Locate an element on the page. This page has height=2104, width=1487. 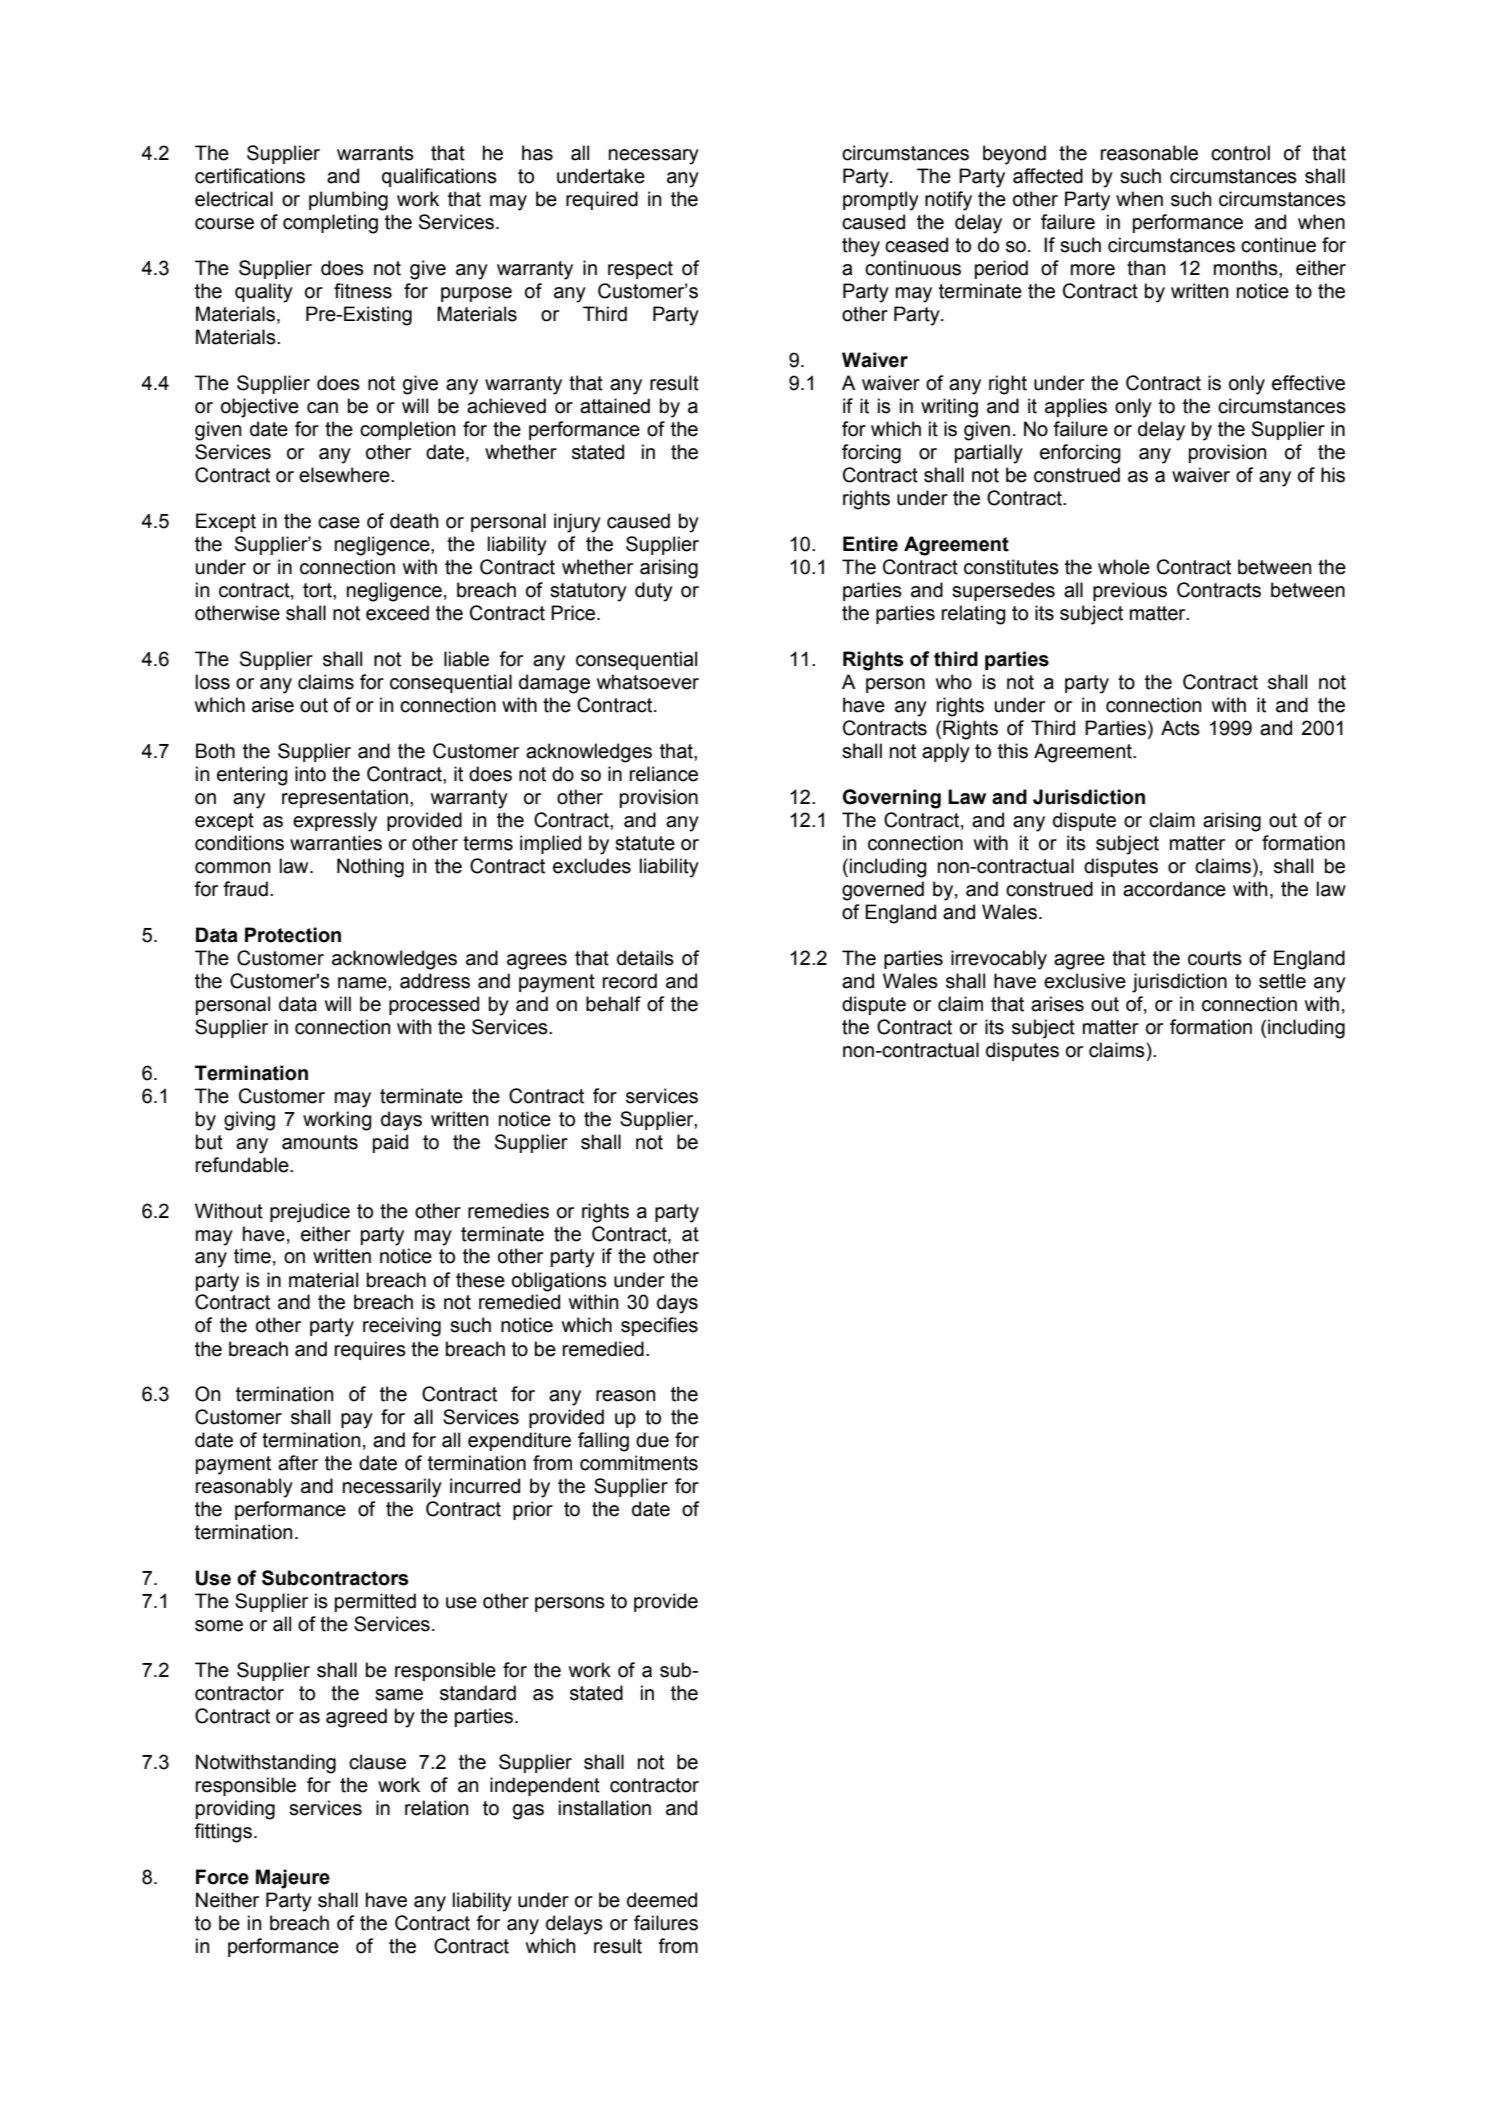
courts is located at coordinates (1215, 958).
